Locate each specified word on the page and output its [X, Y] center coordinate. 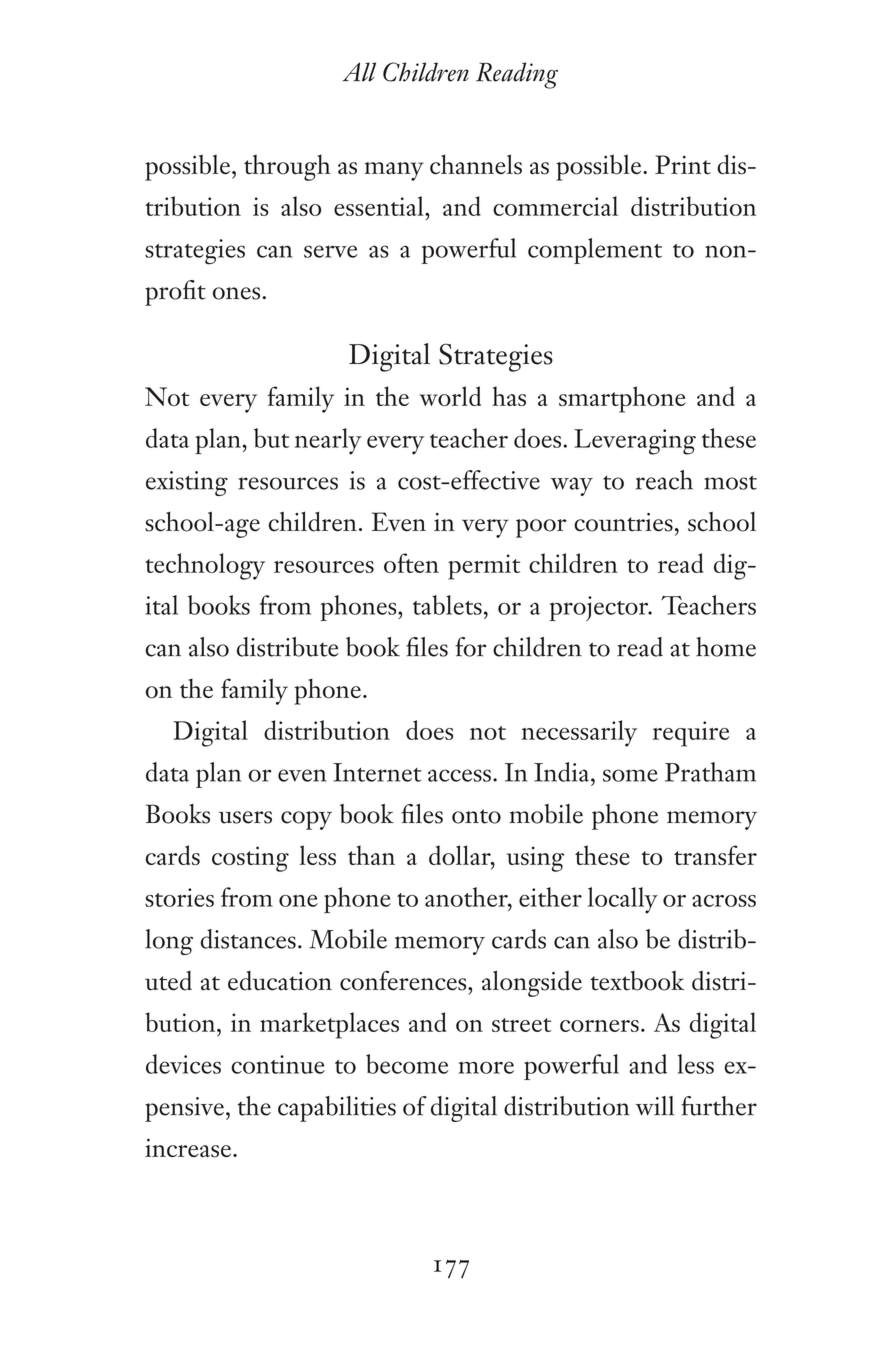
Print [683, 164]
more [486, 1067]
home [726, 647]
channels [476, 164]
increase [188, 1148]
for [470, 647]
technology [205, 566]
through [287, 167]
